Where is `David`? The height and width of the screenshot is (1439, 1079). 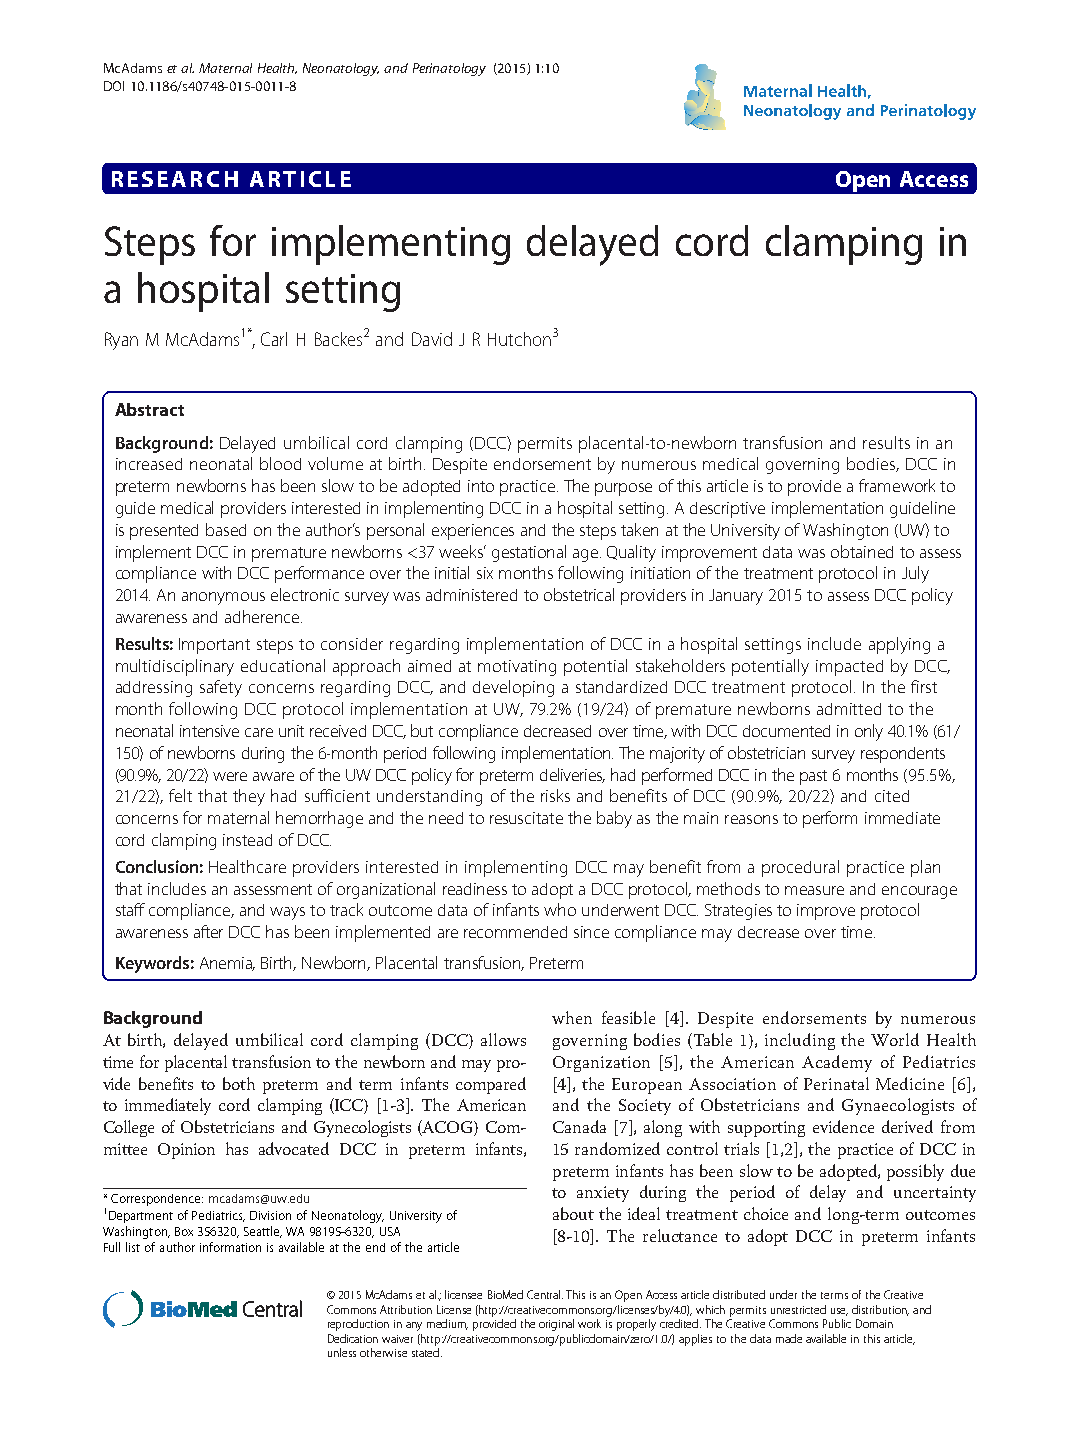
David is located at coordinates (432, 339).
